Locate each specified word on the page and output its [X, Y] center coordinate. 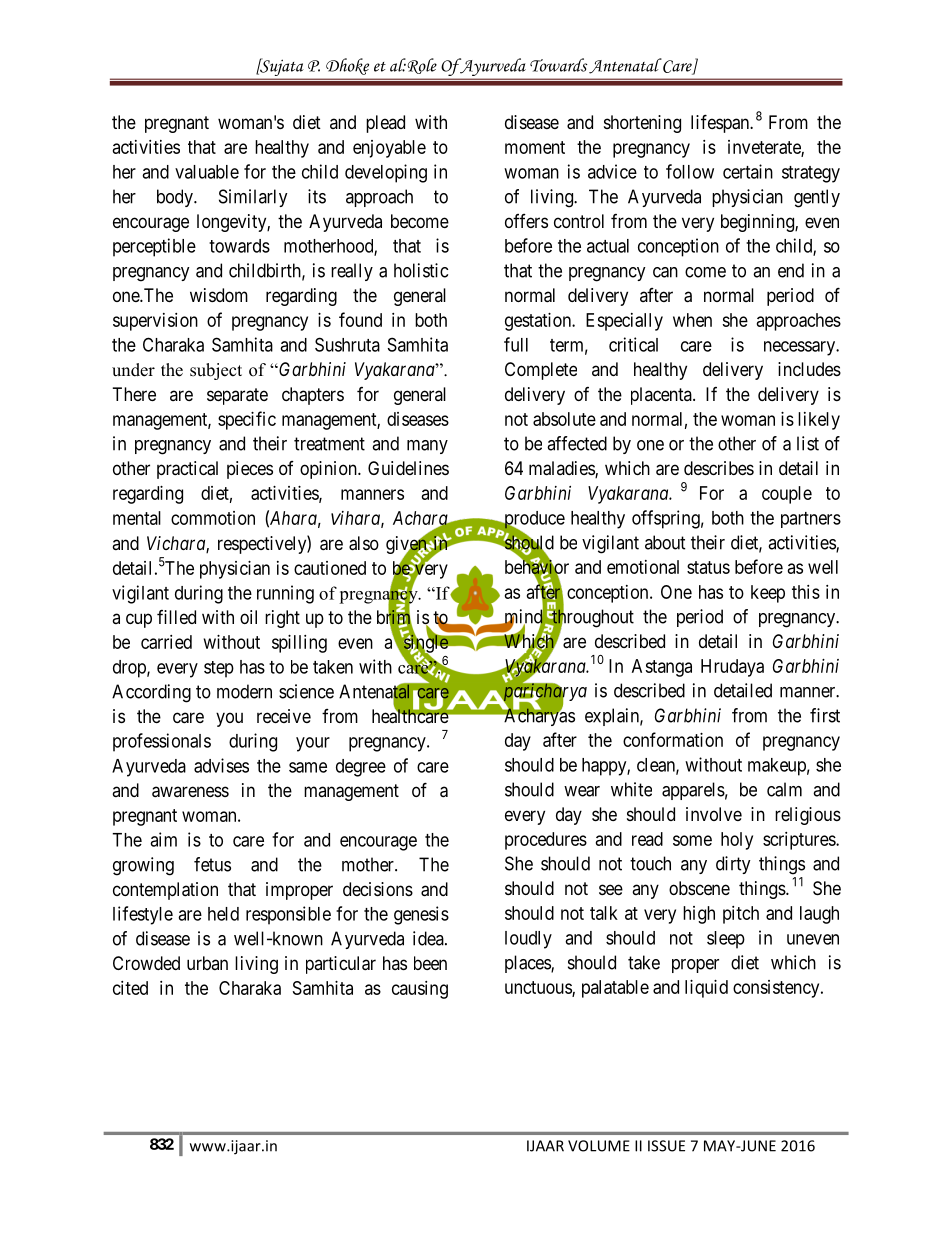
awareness [190, 792]
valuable [207, 172]
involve [714, 814]
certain [748, 171]
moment [535, 147]
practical [187, 470]
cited [130, 988]
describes [719, 468]
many [427, 447]
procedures [546, 841]
